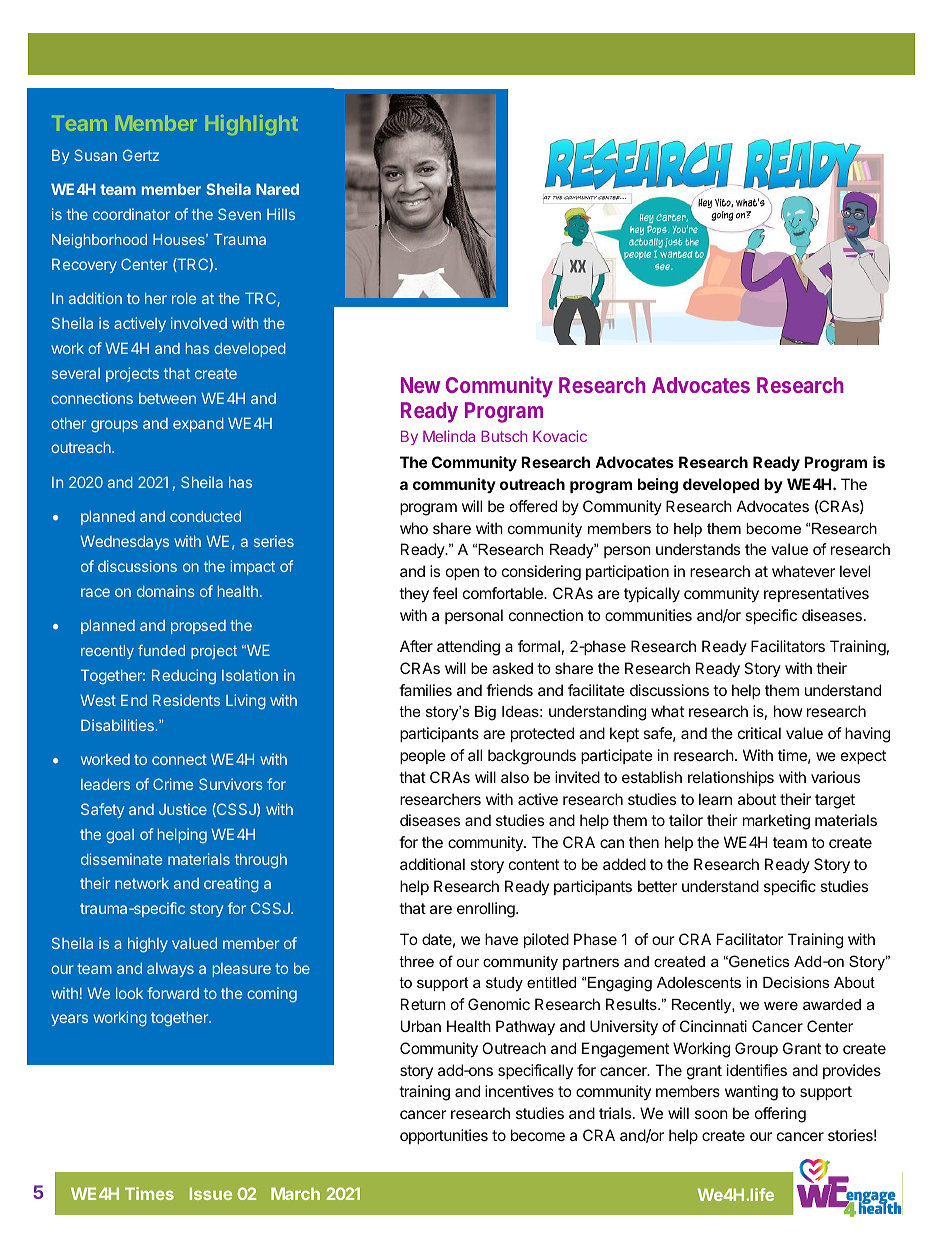  What do you see at coordinates (281, 214) in the screenshot?
I see `Hills` at bounding box center [281, 214].
